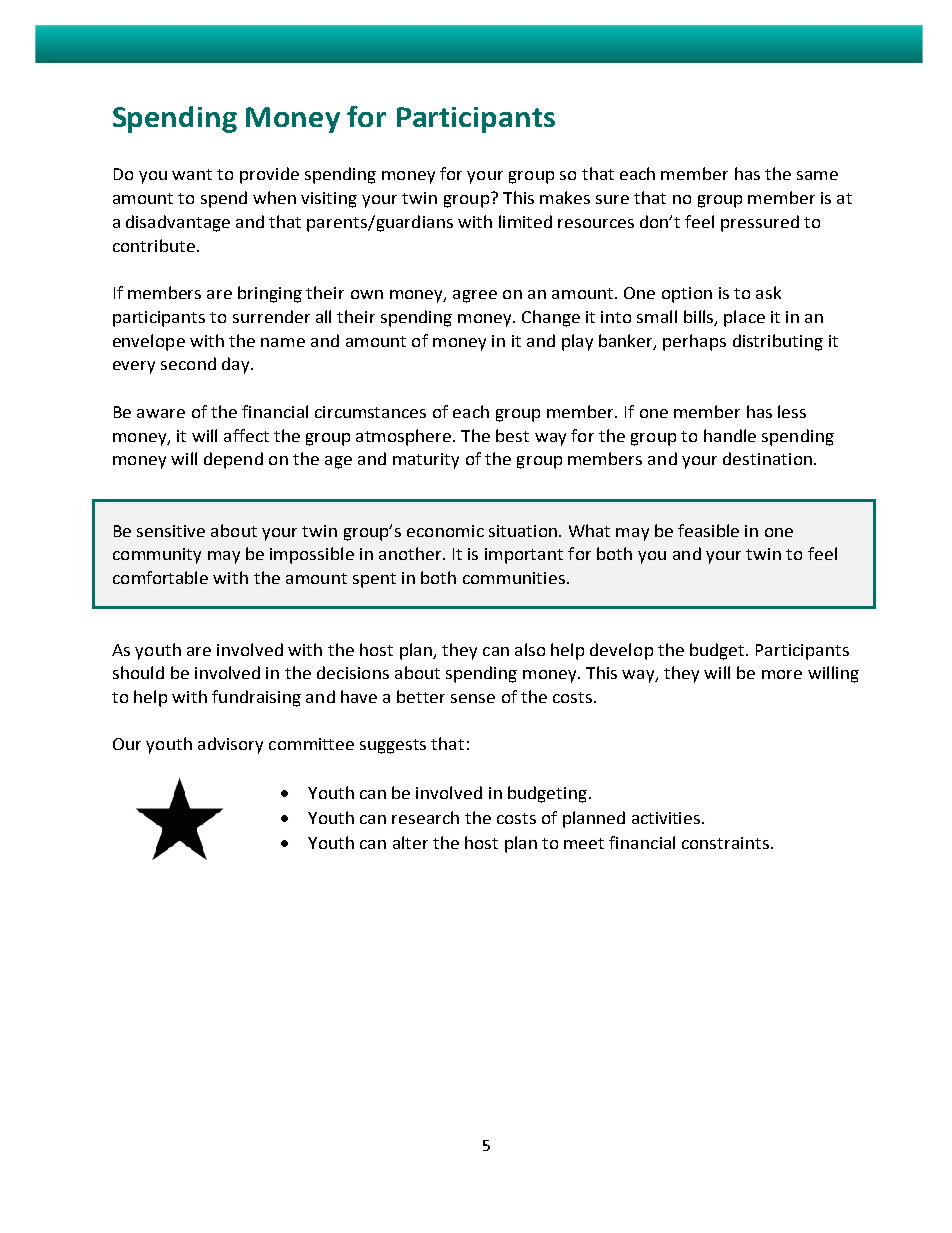 The image size is (952, 1233). What do you see at coordinates (708, 530) in the screenshot?
I see `feasible` at bounding box center [708, 530].
